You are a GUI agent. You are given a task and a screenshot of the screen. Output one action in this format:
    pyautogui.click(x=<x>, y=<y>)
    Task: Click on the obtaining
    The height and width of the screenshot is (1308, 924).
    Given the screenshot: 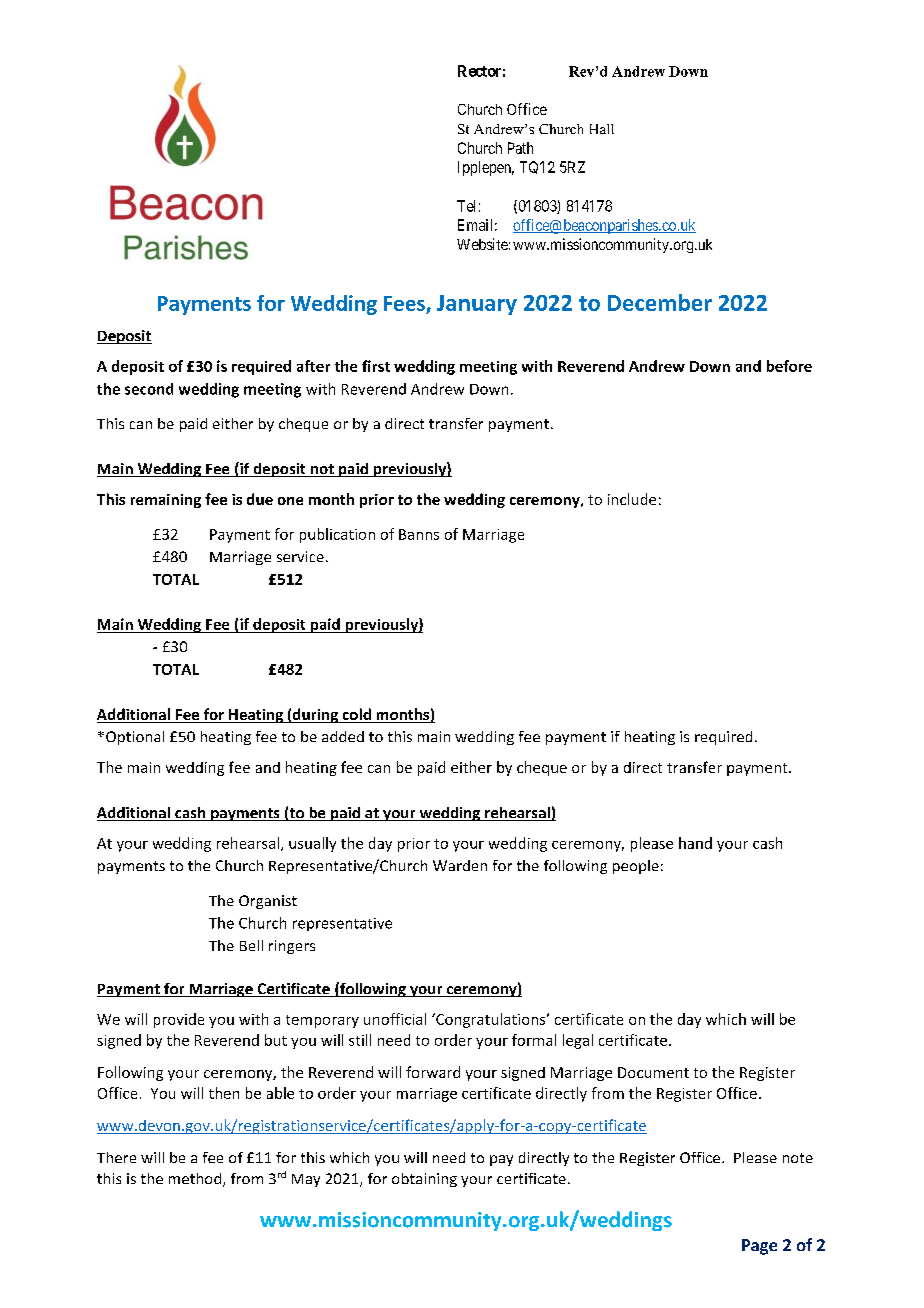 What is the action you would take?
    pyautogui.click(x=424, y=1180)
